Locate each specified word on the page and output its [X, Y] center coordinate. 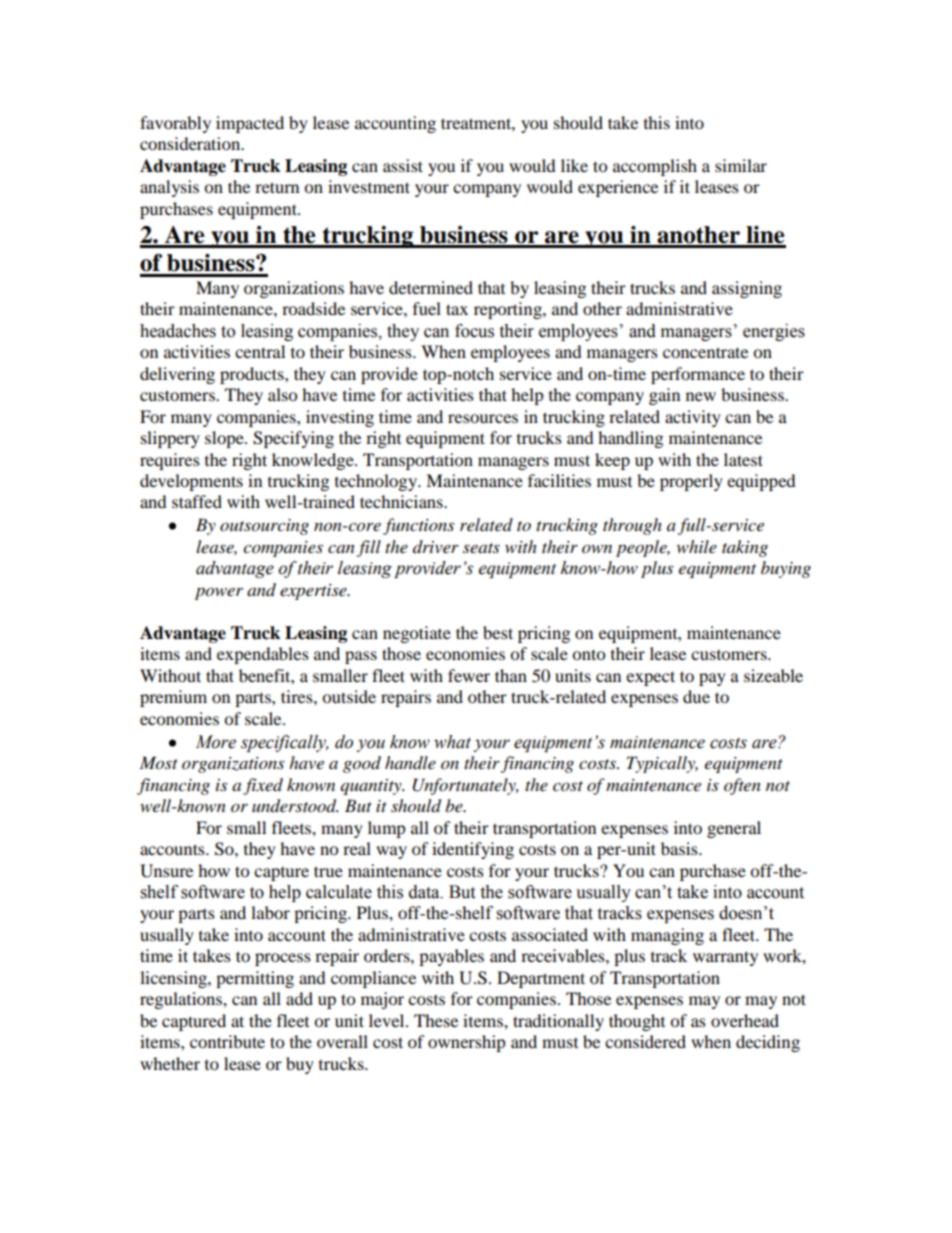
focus [474, 331]
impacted [250, 124]
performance [698, 375]
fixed [263, 786]
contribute [227, 1041]
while [697, 546]
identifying [473, 850]
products [253, 375]
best [498, 632]
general [734, 829]
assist [403, 165]
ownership [467, 1043]
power [219, 593]
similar [741, 165]
